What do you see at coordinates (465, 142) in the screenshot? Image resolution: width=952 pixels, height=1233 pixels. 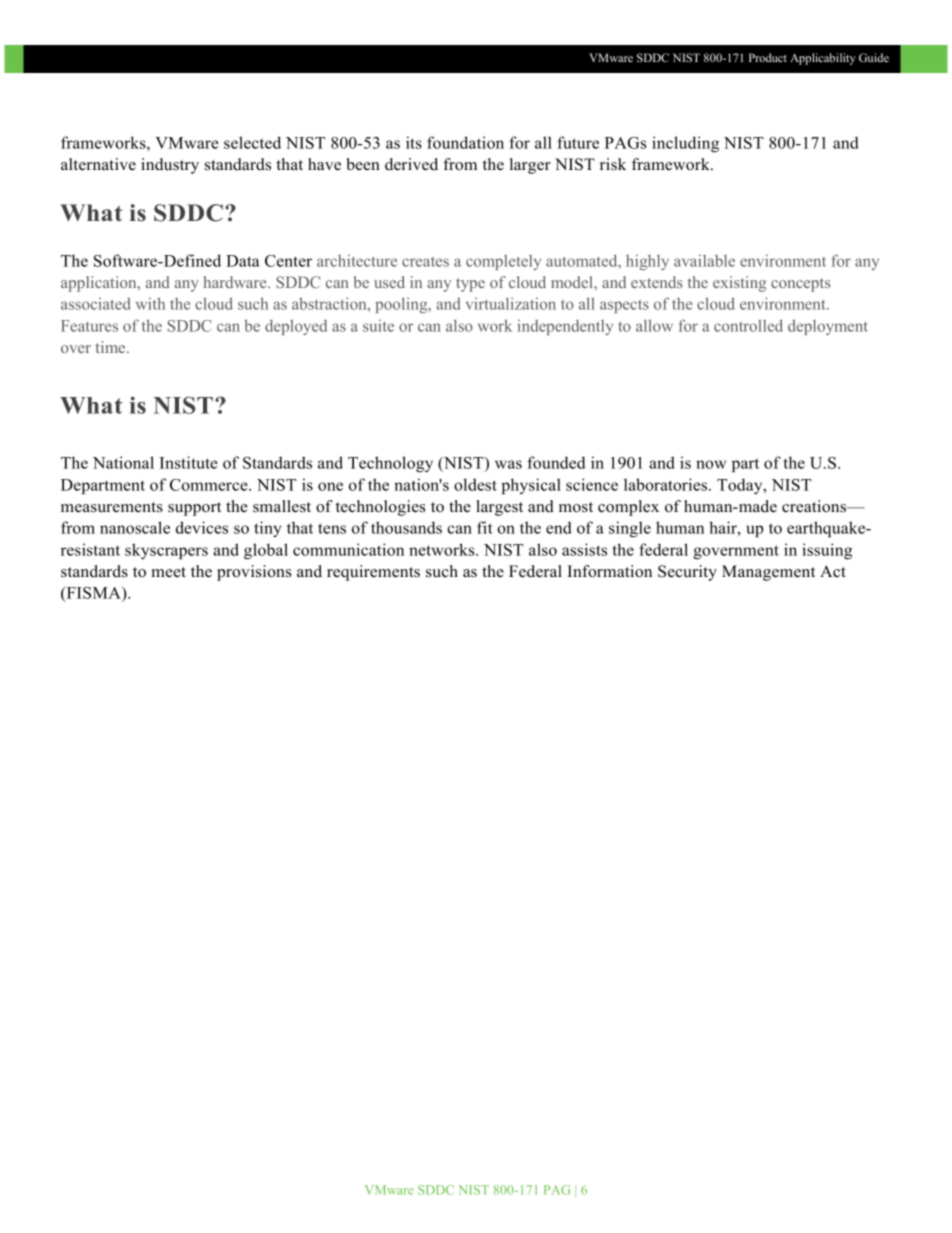 I see `foundation` at bounding box center [465, 142].
